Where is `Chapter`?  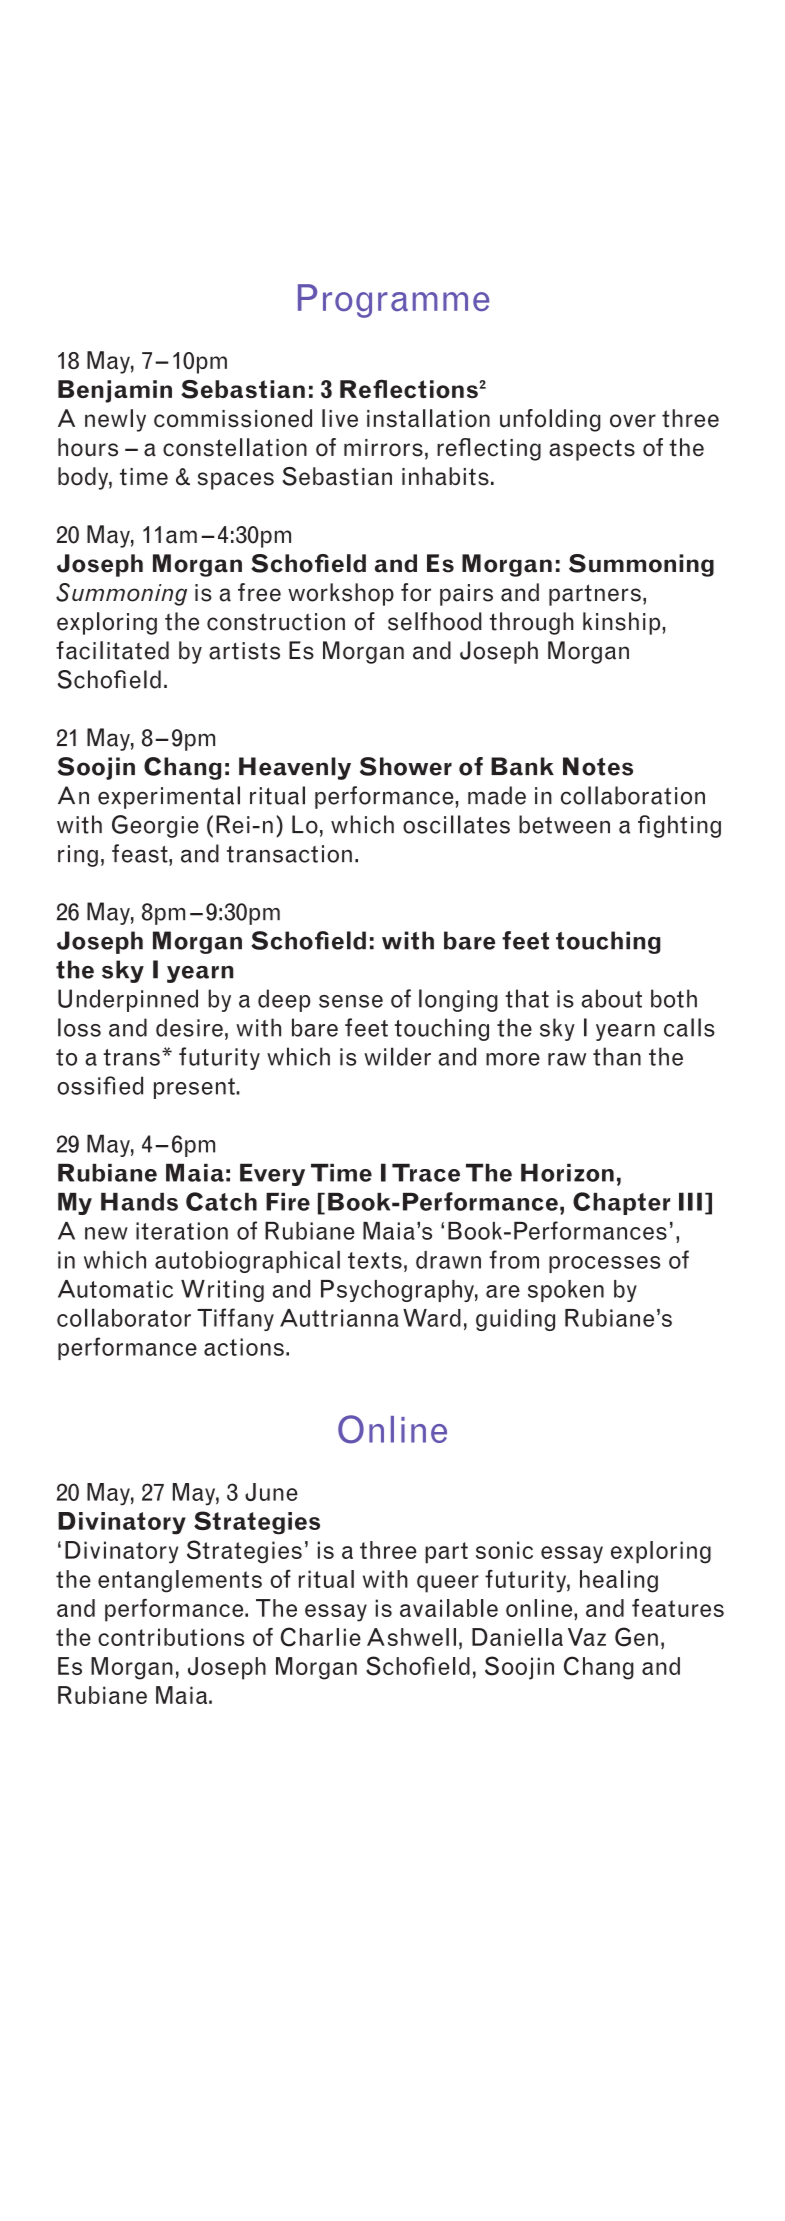
Chapter is located at coordinates (621, 1203).
